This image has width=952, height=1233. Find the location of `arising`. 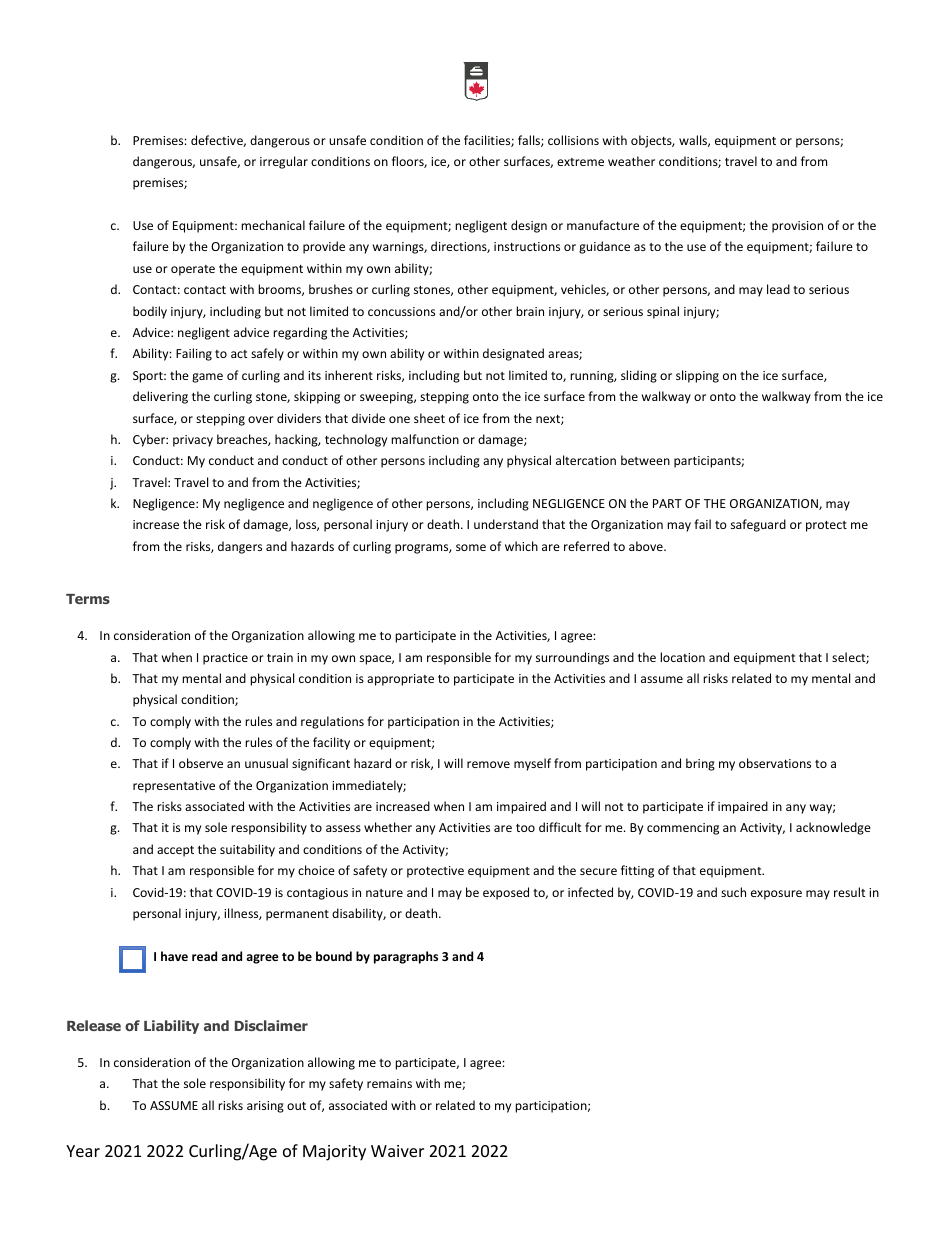

arising is located at coordinates (265, 1107).
